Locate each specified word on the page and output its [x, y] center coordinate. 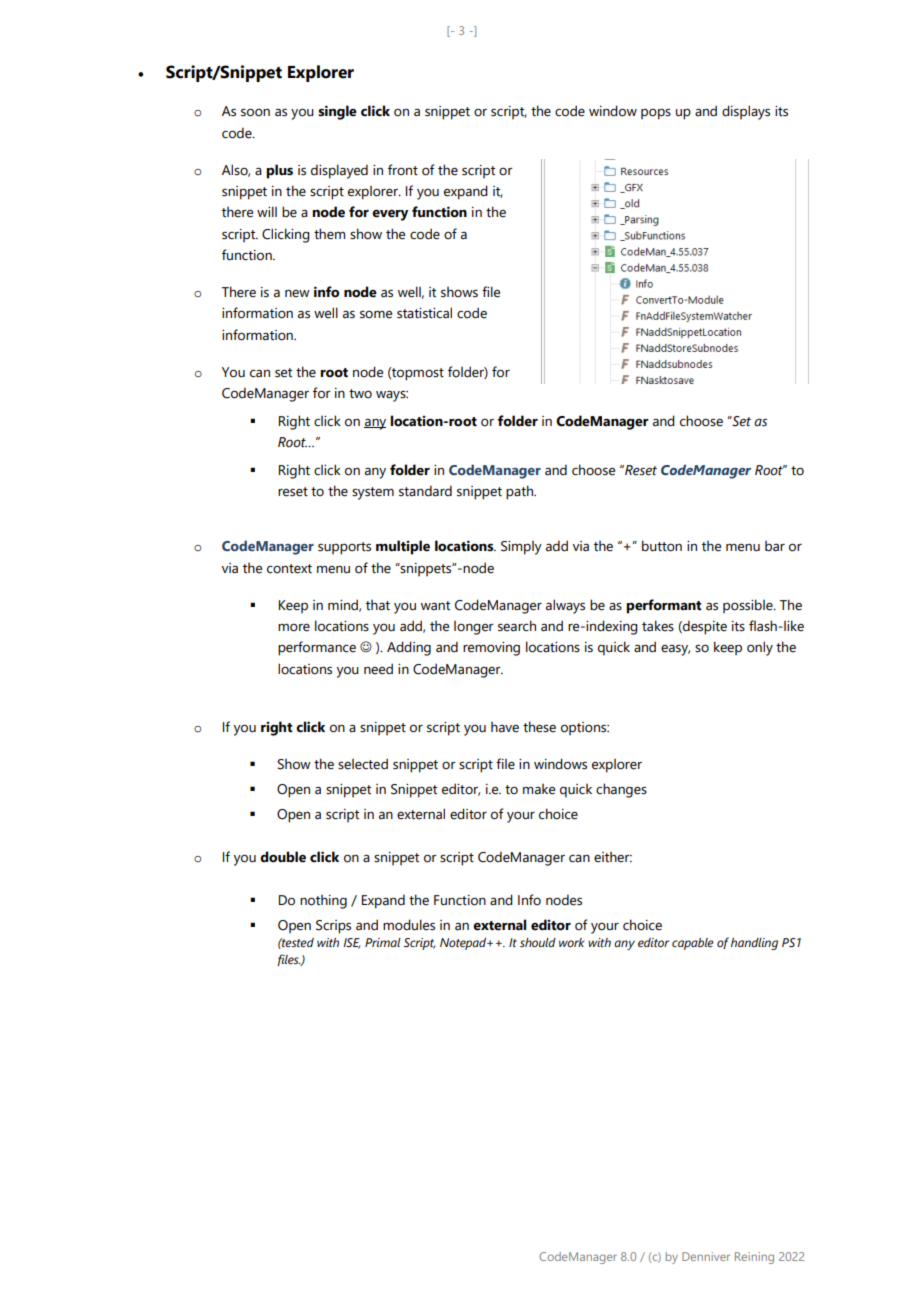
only [760, 648]
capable [693, 944]
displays [746, 112]
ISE [351, 943]
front [403, 170]
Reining [754, 1258]
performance [317, 648]
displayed [339, 171]
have [505, 727]
